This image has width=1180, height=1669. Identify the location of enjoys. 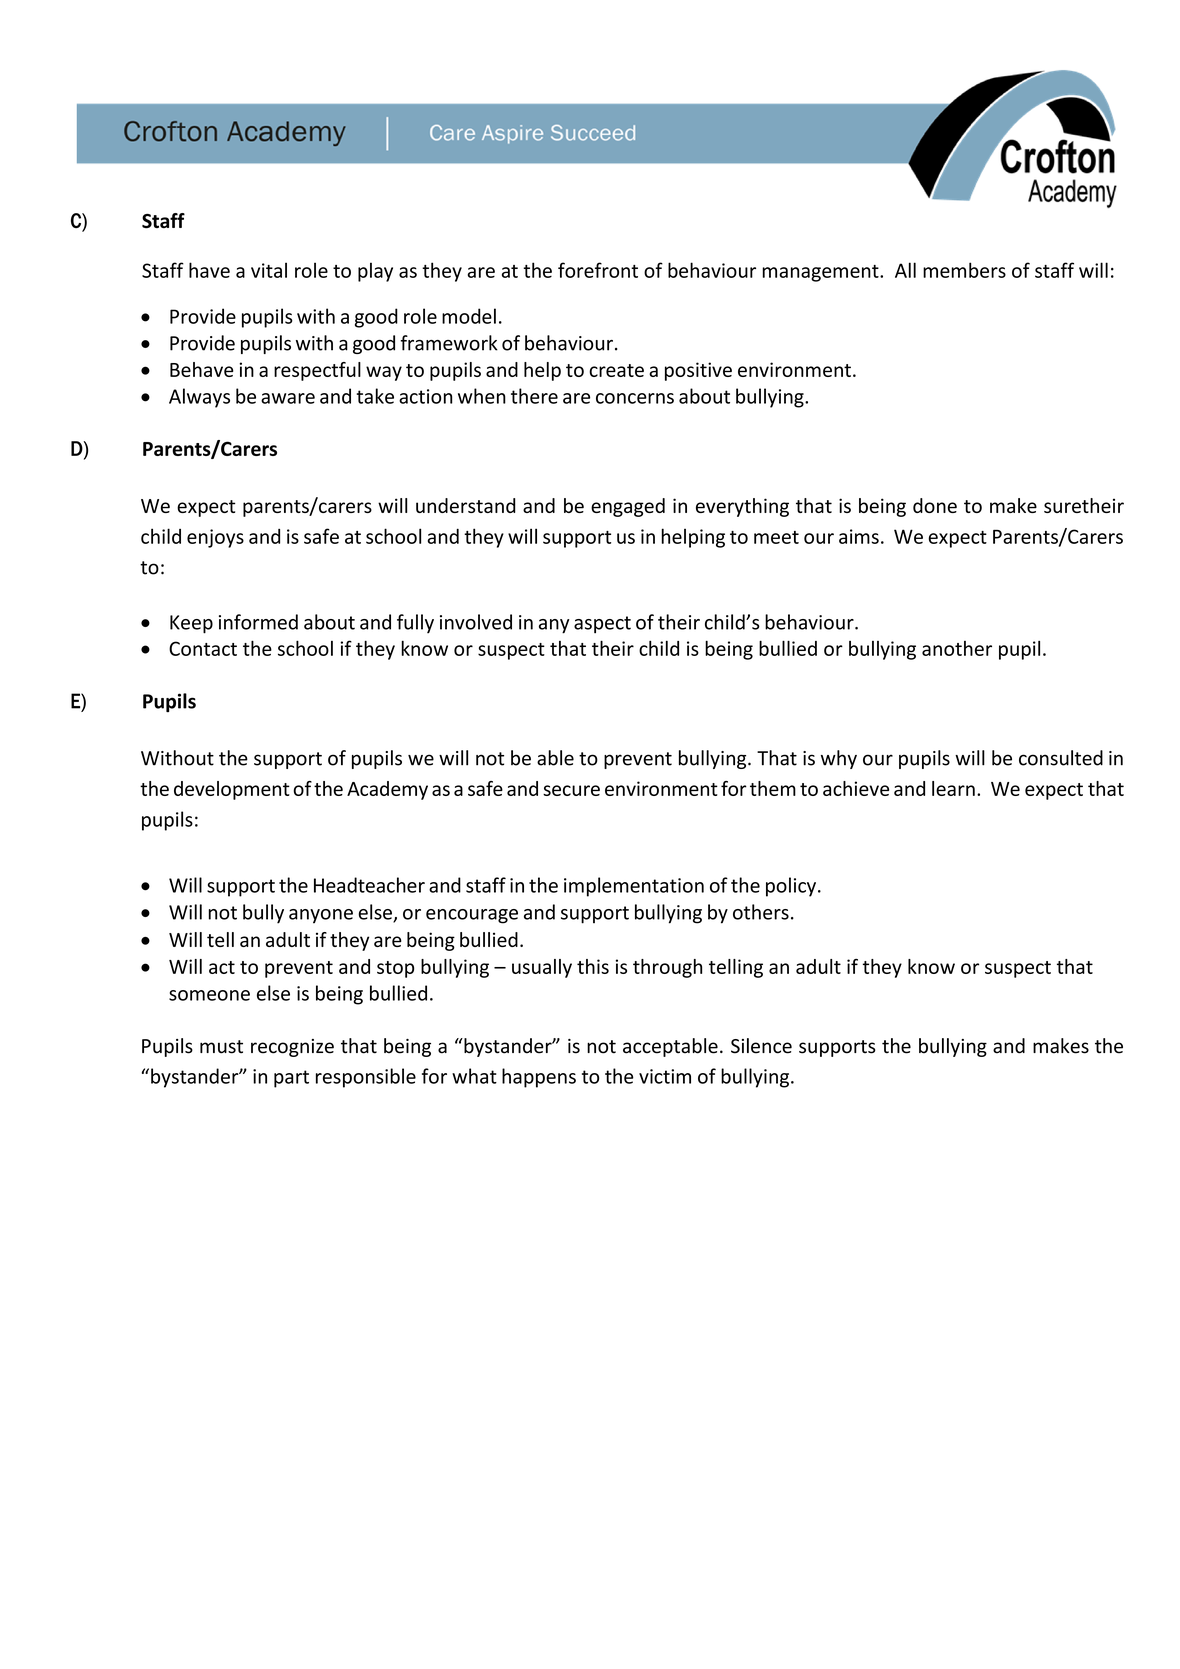
(215, 538).
